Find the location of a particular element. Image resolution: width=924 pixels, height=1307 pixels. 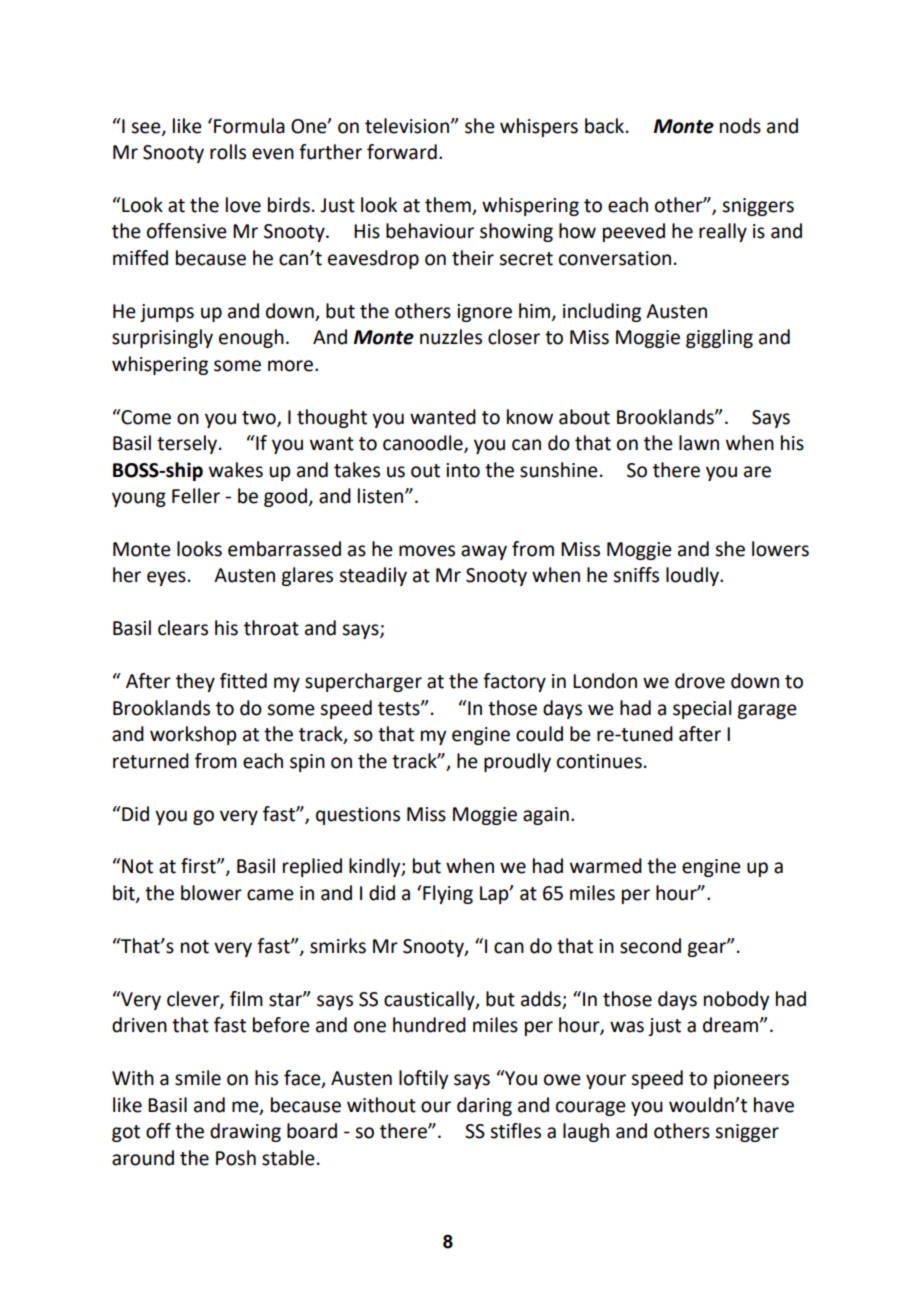

forward is located at coordinates (402, 152).
